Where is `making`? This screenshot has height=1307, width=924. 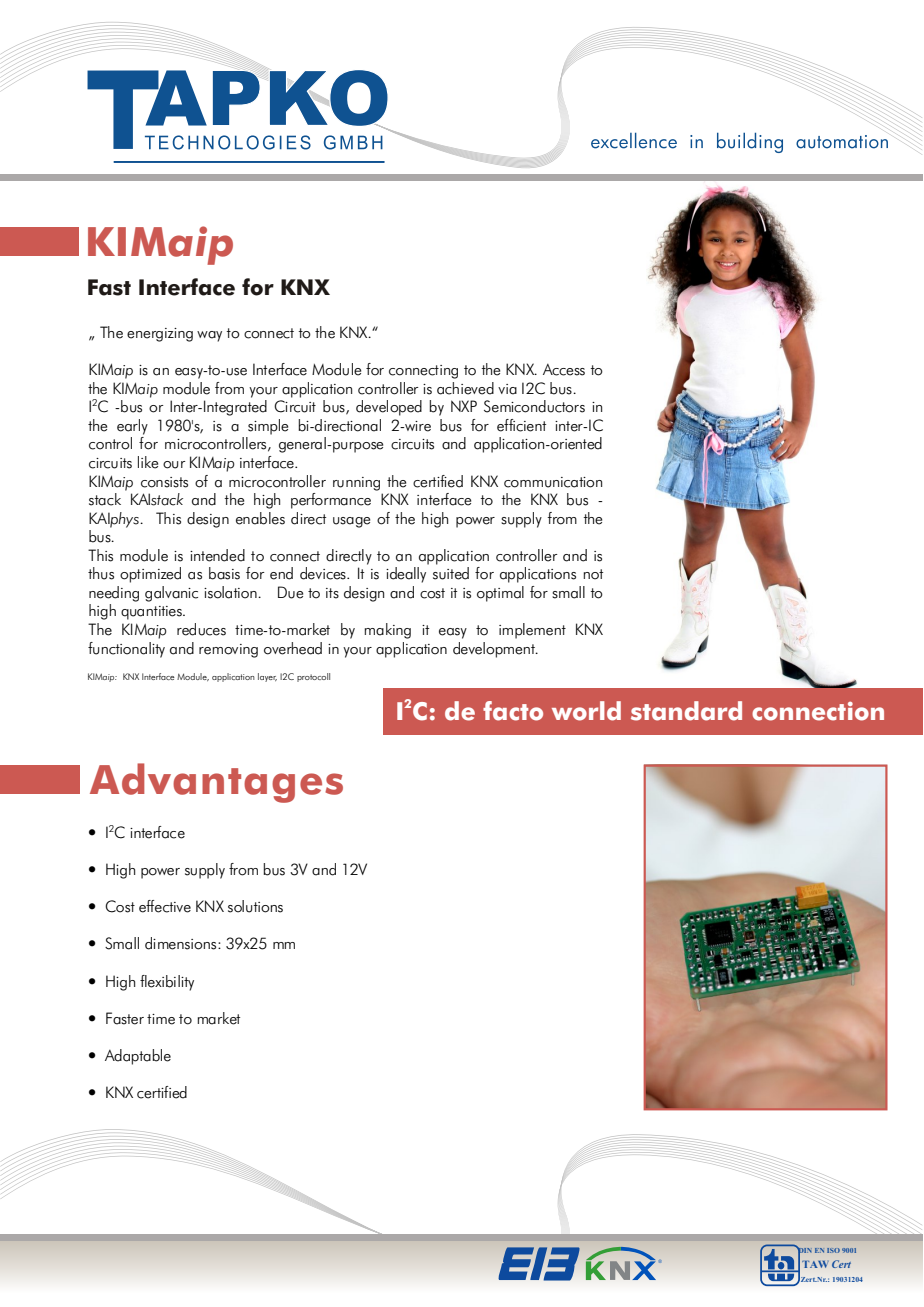 making is located at coordinates (387, 631).
